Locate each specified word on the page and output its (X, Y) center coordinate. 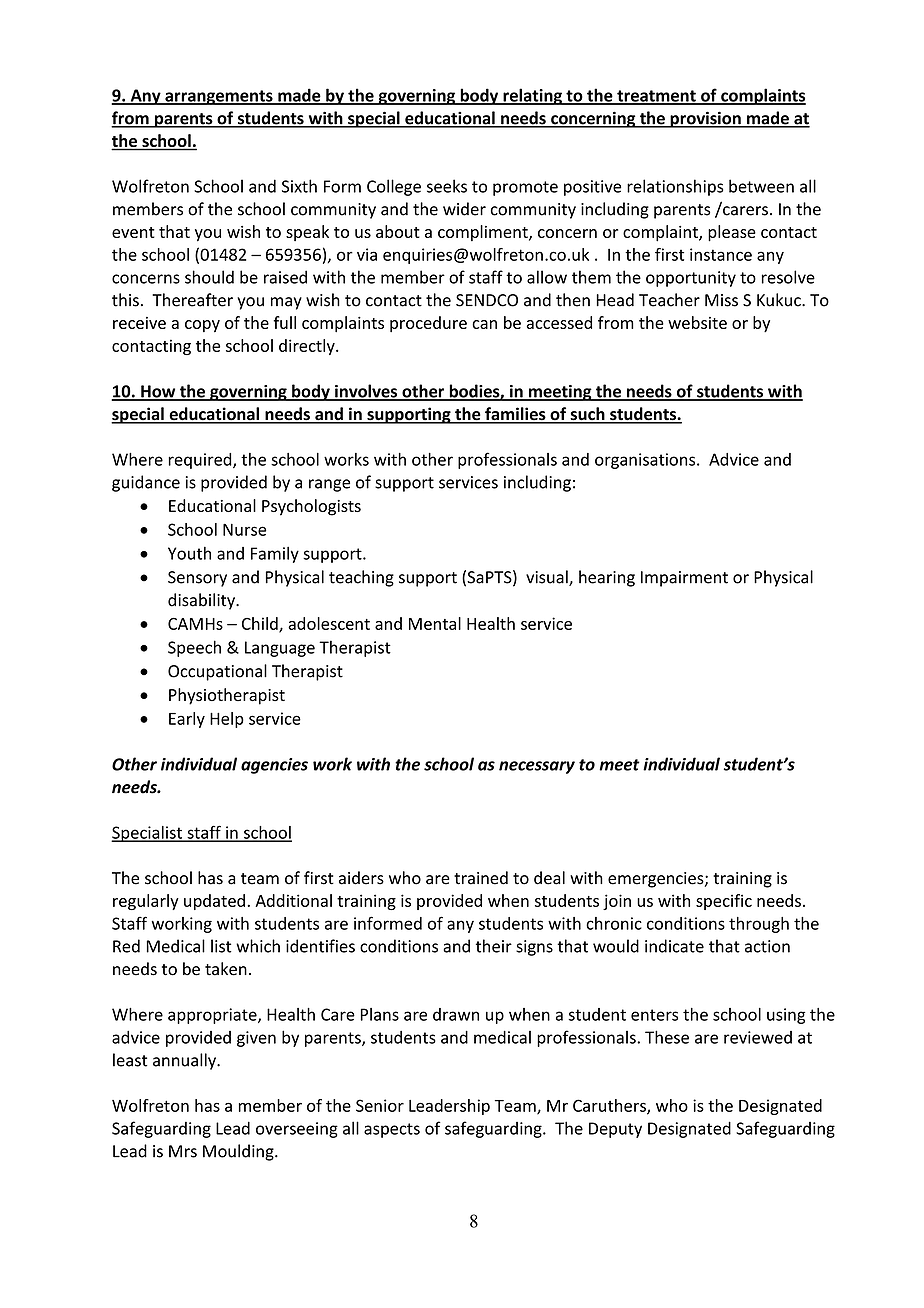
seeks (447, 186)
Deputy (615, 1130)
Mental (435, 623)
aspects (392, 1130)
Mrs (183, 1151)
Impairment (684, 579)
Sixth (299, 186)
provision (705, 119)
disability (202, 601)
